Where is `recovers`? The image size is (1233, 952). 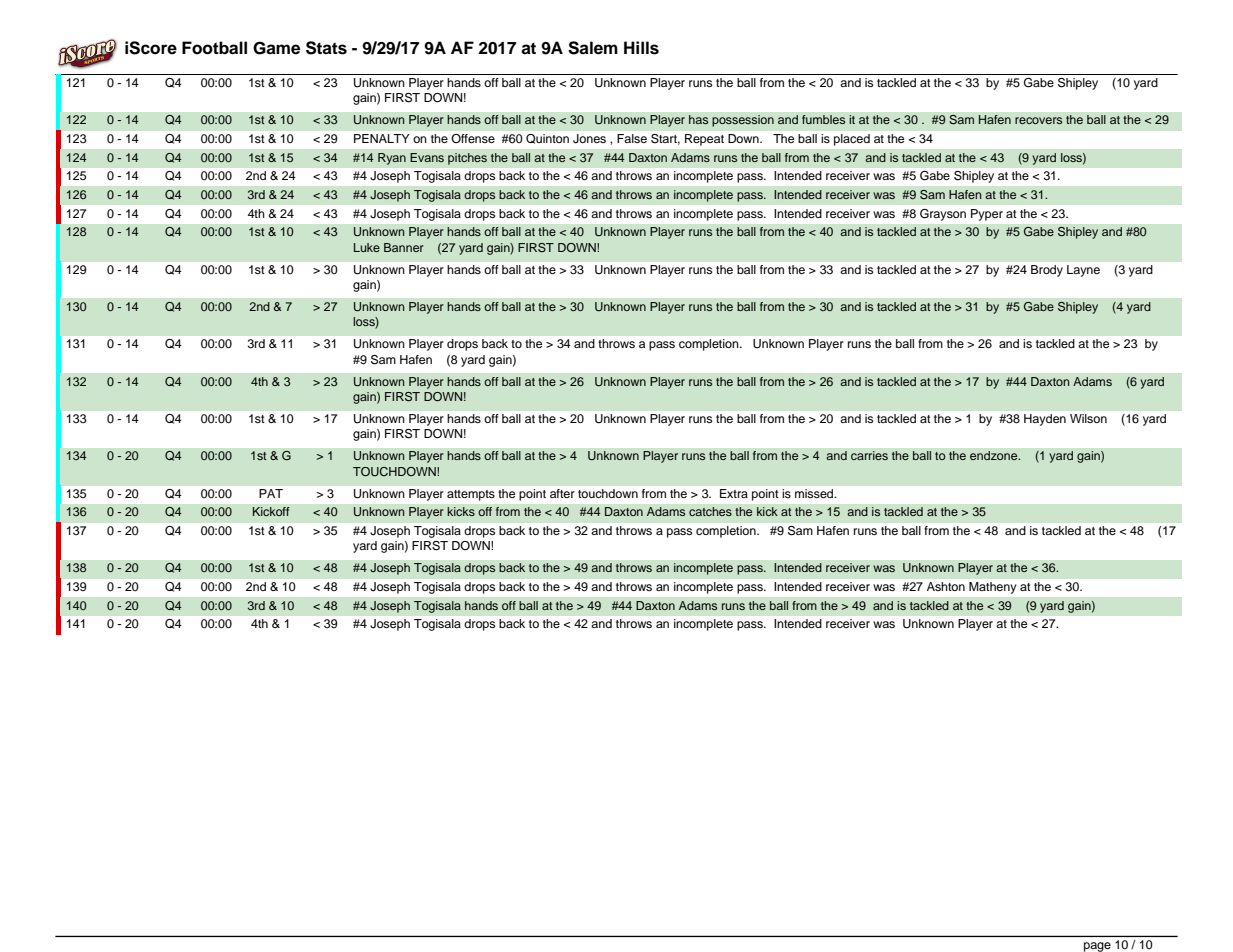
recovers is located at coordinates (1038, 120).
